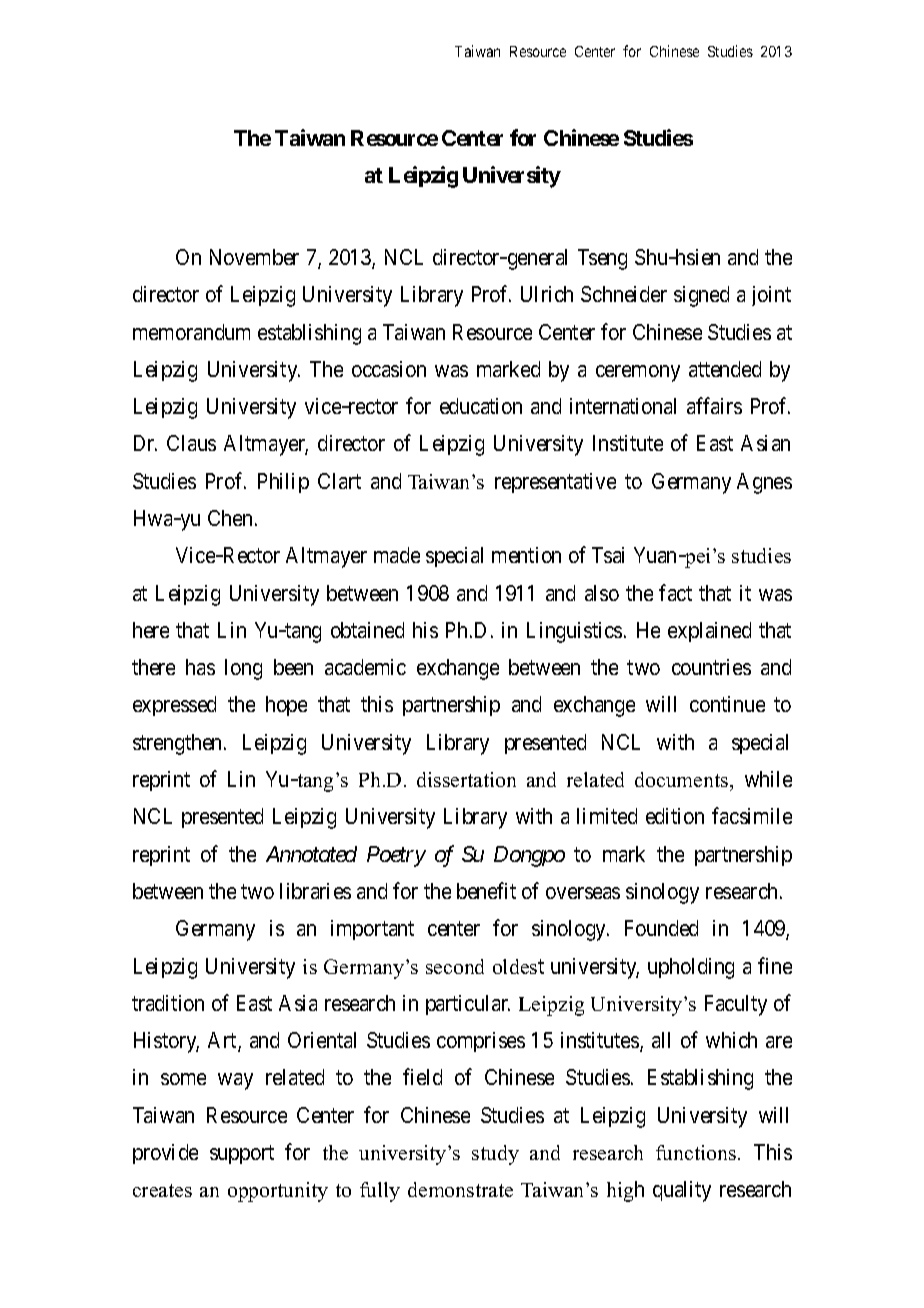 The image size is (924, 1308). What do you see at coordinates (701, 296) in the screenshot?
I see `signed` at bounding box center [701, 296].
